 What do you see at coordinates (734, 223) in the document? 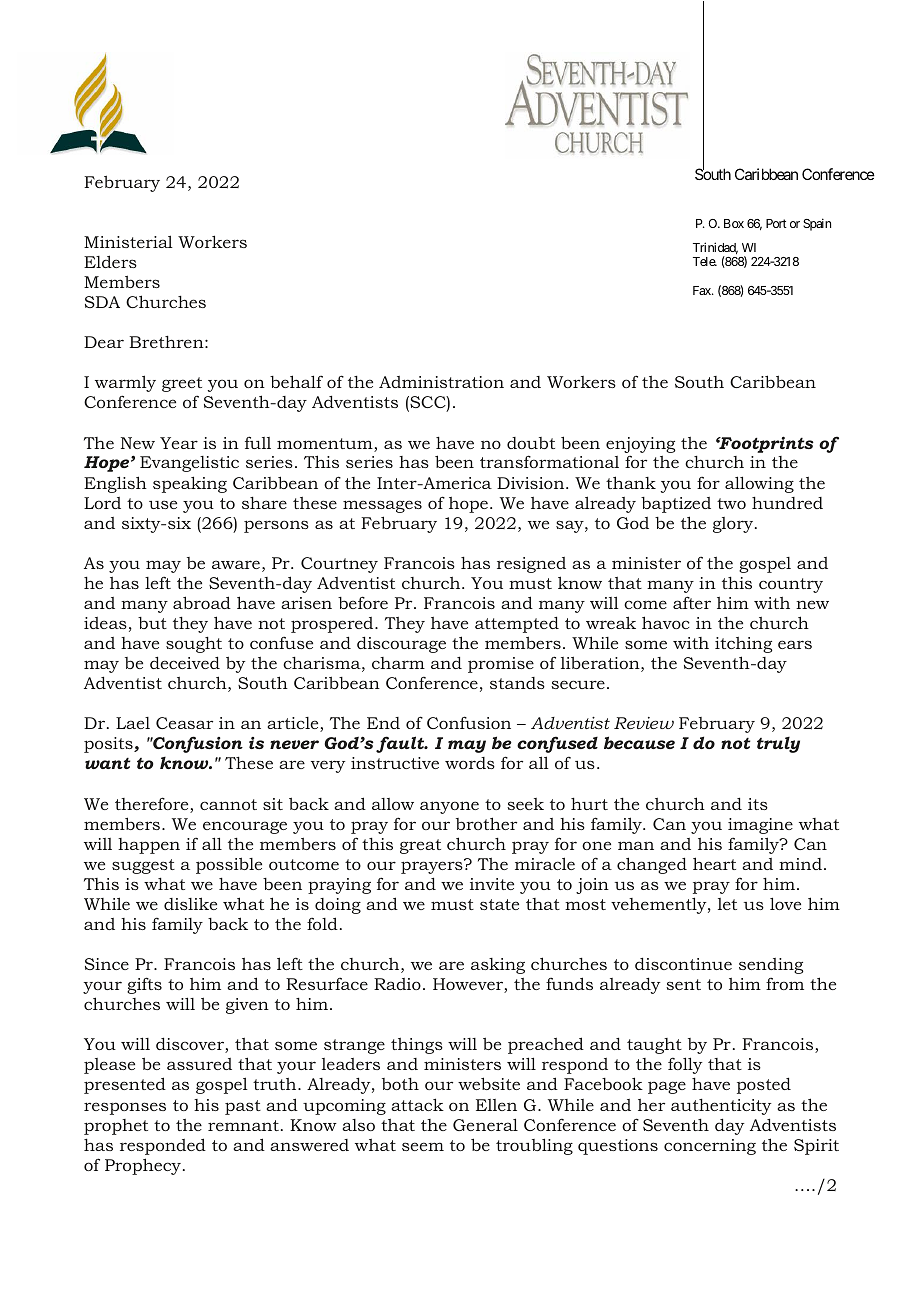
I see `Box` at bounding box center [734, 223].
